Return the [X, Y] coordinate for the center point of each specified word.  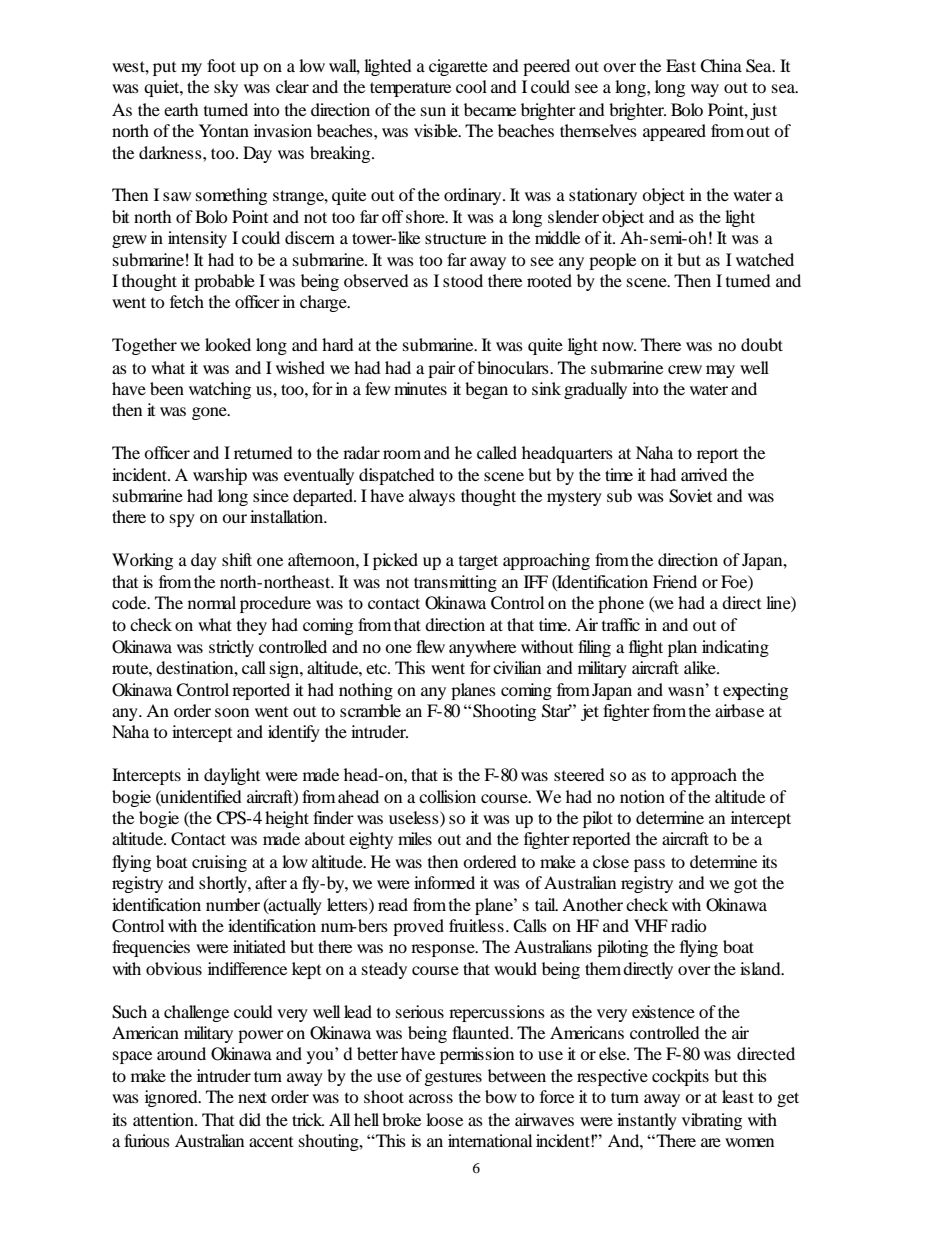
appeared [674, 132]
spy [182, 520]
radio [689, 925]
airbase [739, 710]
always [432, 497]
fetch [187, 301]
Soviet [690, 496]
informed [444, 882]
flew [430, 646]
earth [181, 109]
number [233, 904]
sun [433, 111]
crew [685, 369]
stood [463, 280]
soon [232, 712]
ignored [172, 1098]
